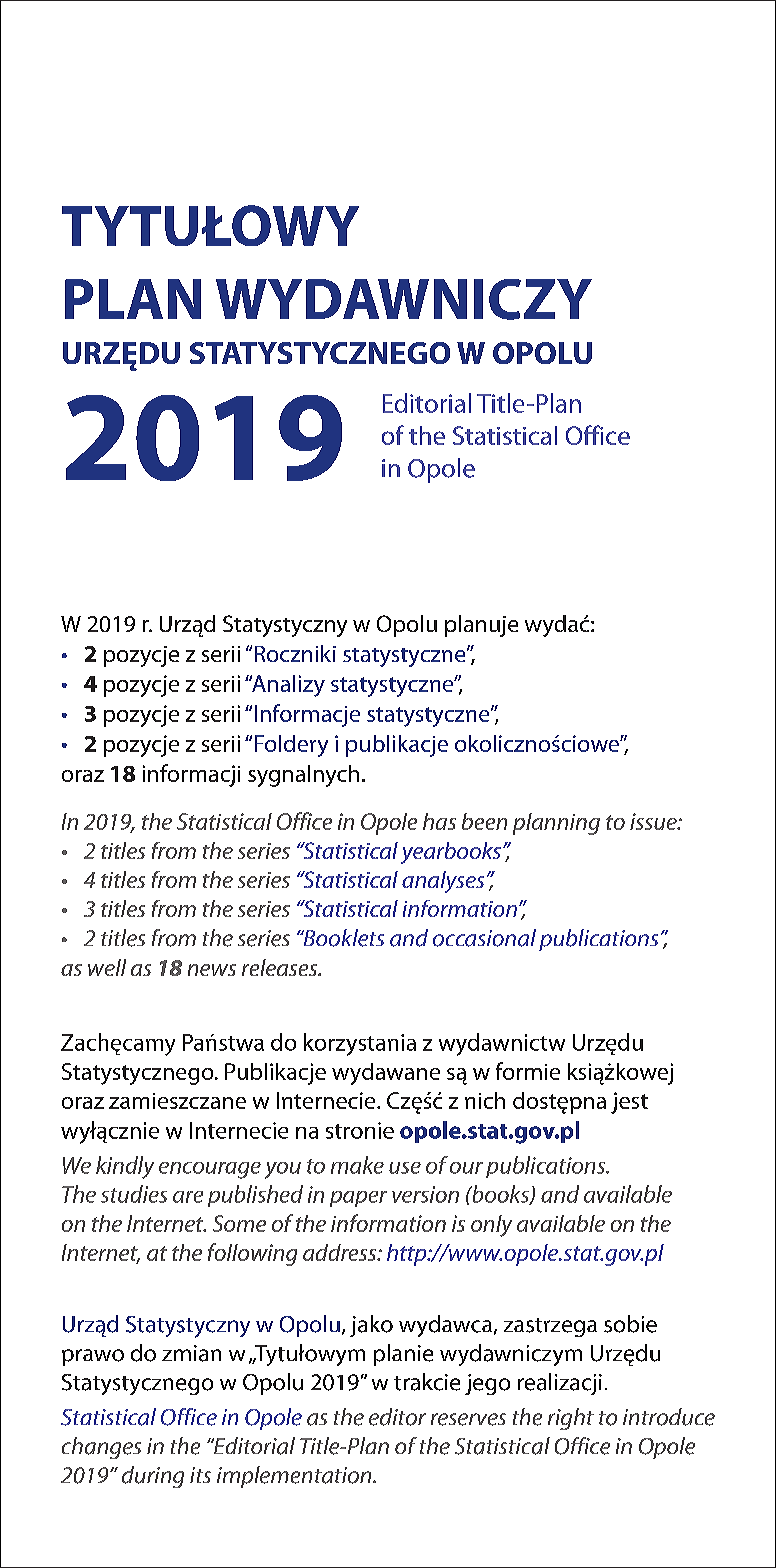  Describe the element at coordinates (629, 1103) in the document. I see `jest` at that location.
